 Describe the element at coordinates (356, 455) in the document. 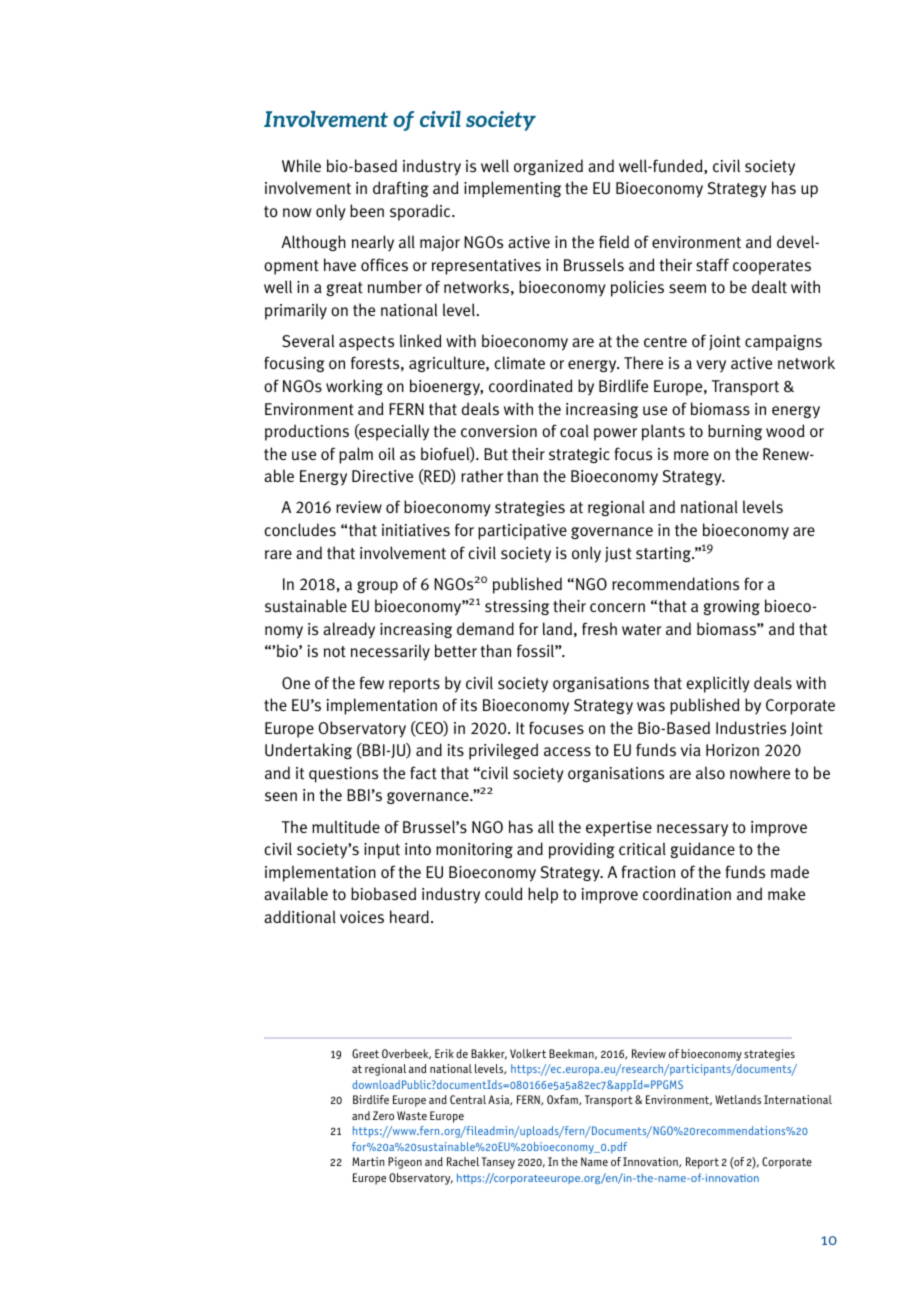

I see `palm` at that location.
